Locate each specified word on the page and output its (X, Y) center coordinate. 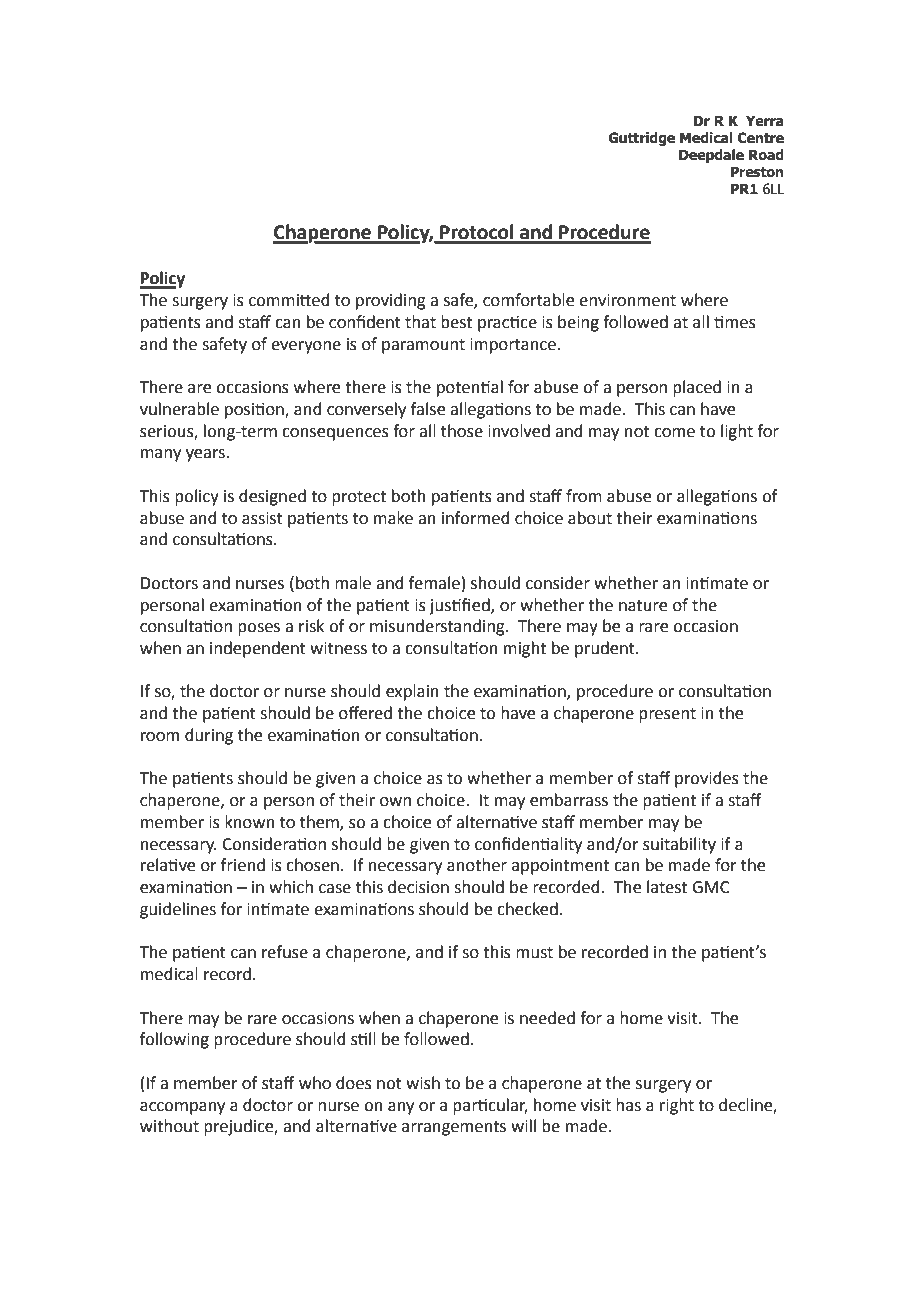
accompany (182, 1108)
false (428, 409)
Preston (757, 172)
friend (243, 865)
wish (423, 1083)
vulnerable (179, 409)
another (477, 865)
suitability (679, 845)
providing (391, 301)
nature (643, 606)
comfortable (528, 300)
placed (697, 388)
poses (259, 629)
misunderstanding (438, 627)
